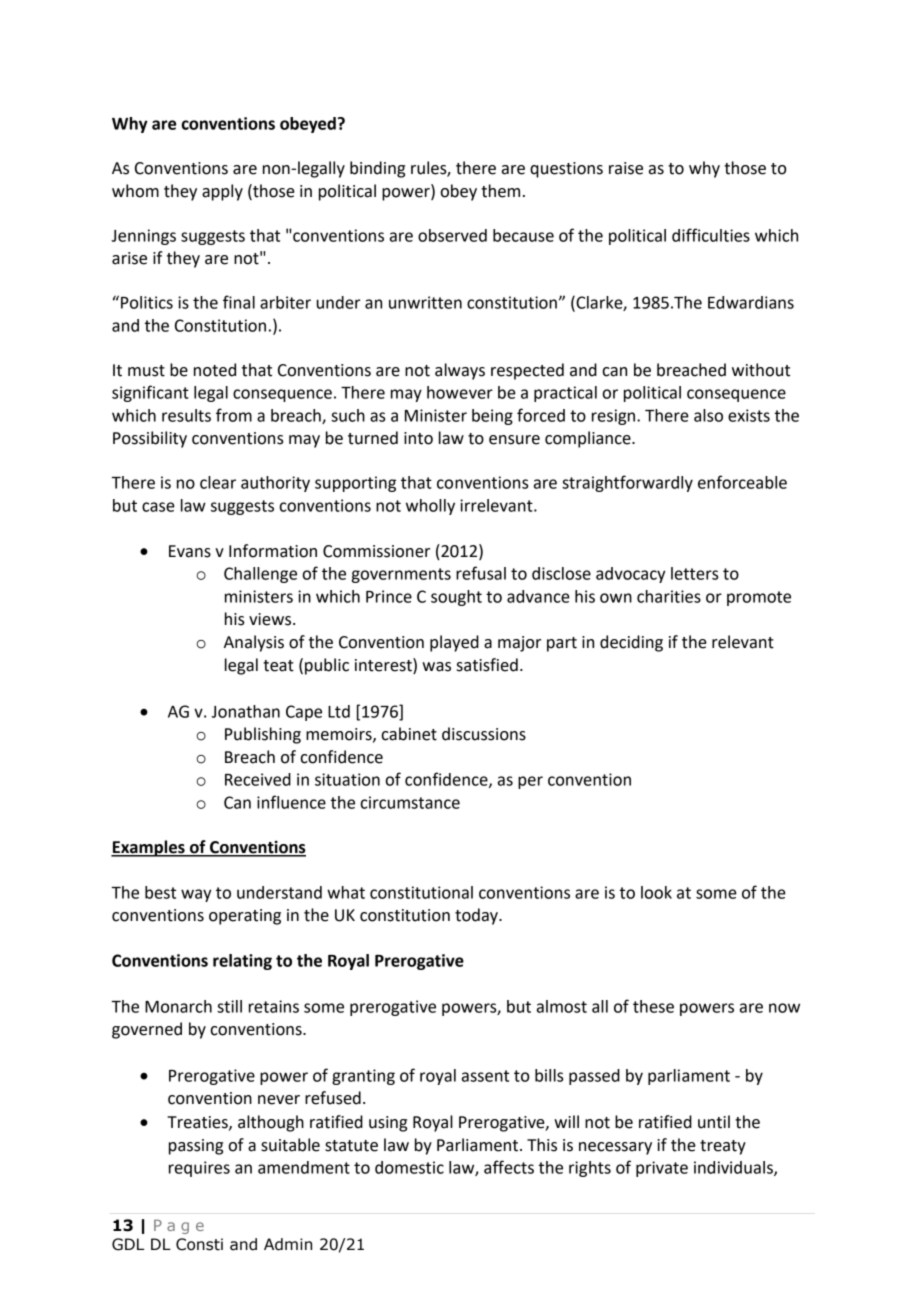 The height and width of the screenshot is (1308, 924). Describe the element at coordinates (222, 192) in the screenshot. I see `apply` at that location.
